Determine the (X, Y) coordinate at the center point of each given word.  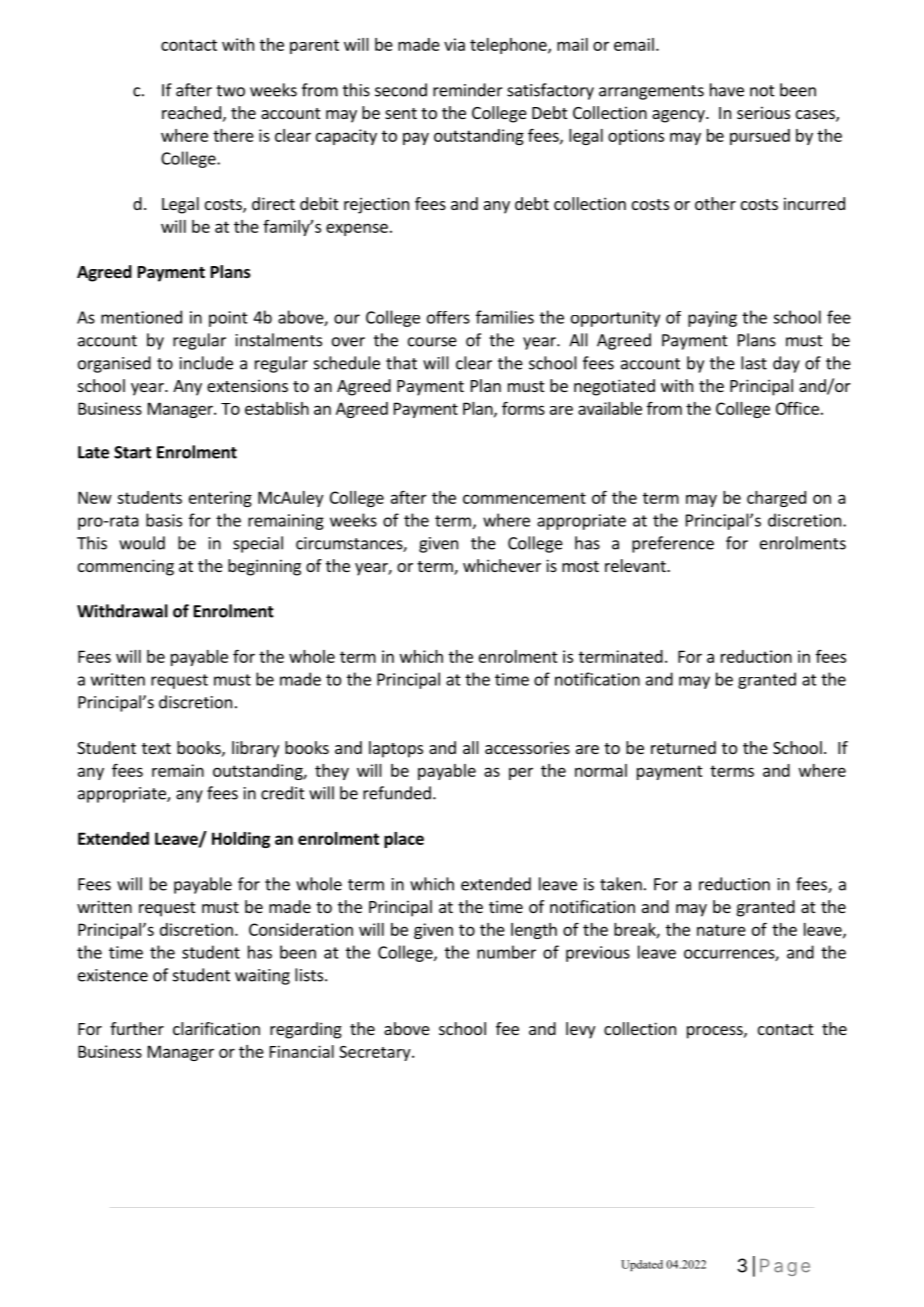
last (754, 363)
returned (683, 747)
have (727, 90)
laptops (396, 749)
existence (113, 975)
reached (191, 112)
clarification (216, 1028)
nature (721, 930)
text (156, 748)
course (432, 342)
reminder (468, 90)
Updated (642, 1265)
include (206, 363)
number (506, 952)
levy (580, 1030)
